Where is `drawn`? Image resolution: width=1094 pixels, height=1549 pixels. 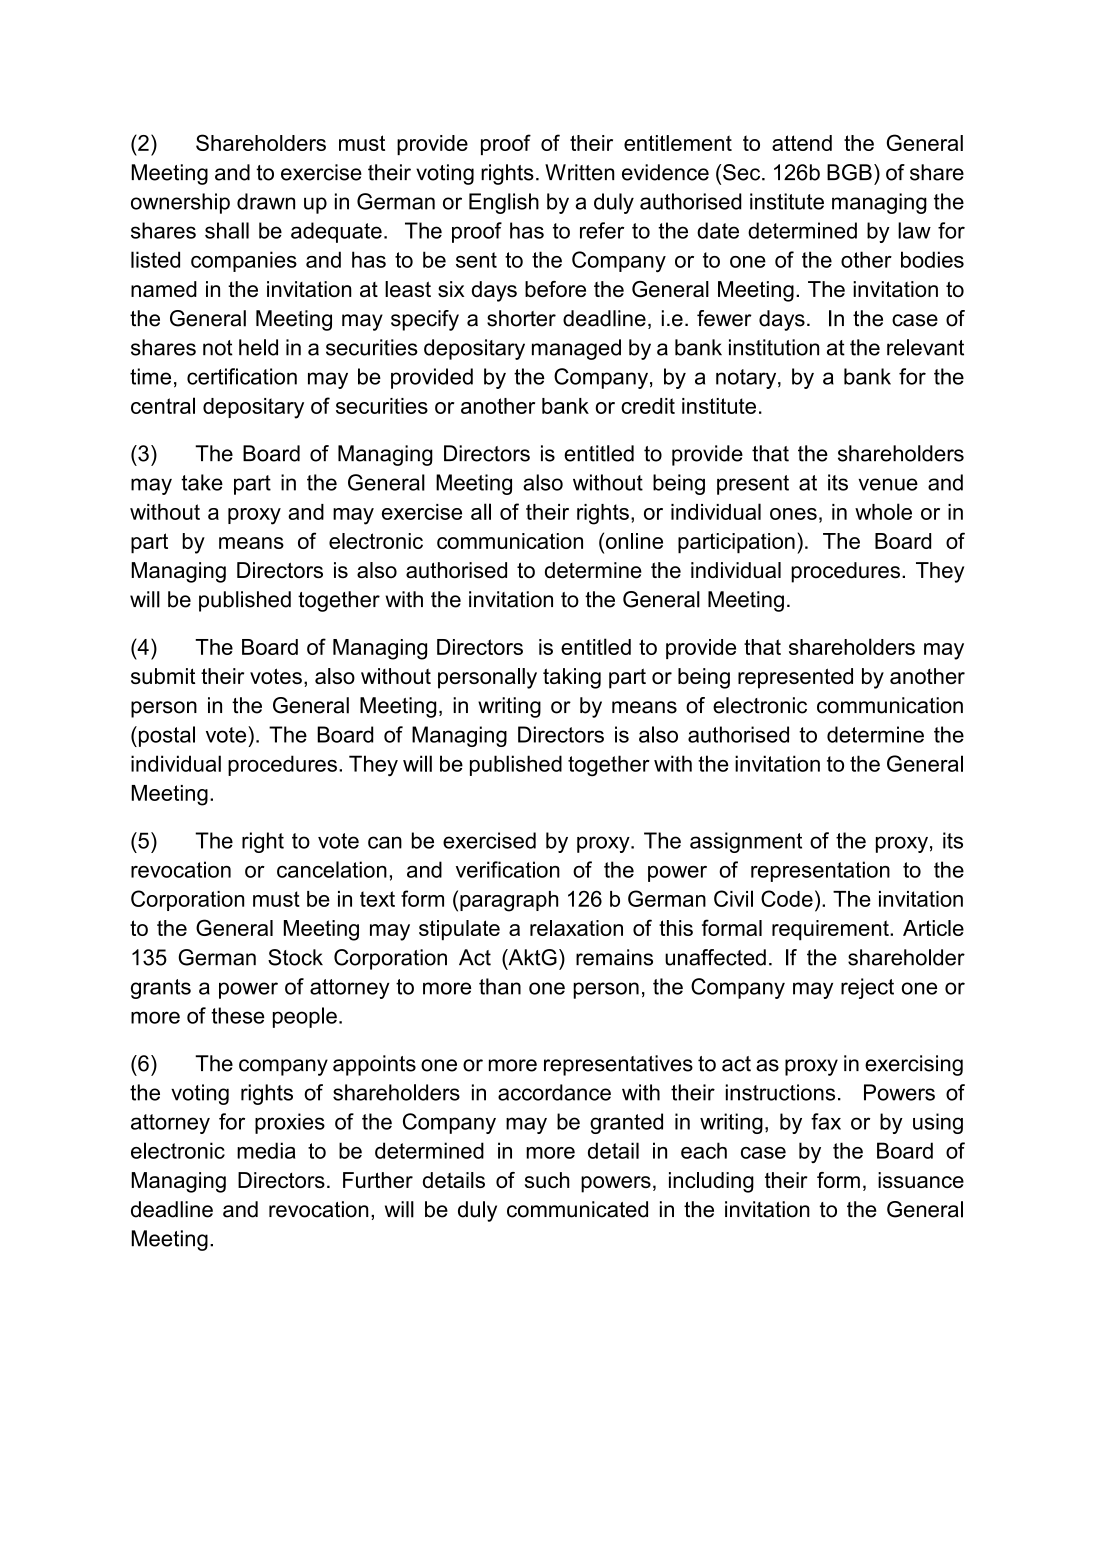
drawn is located at coordinates (266, 201).
